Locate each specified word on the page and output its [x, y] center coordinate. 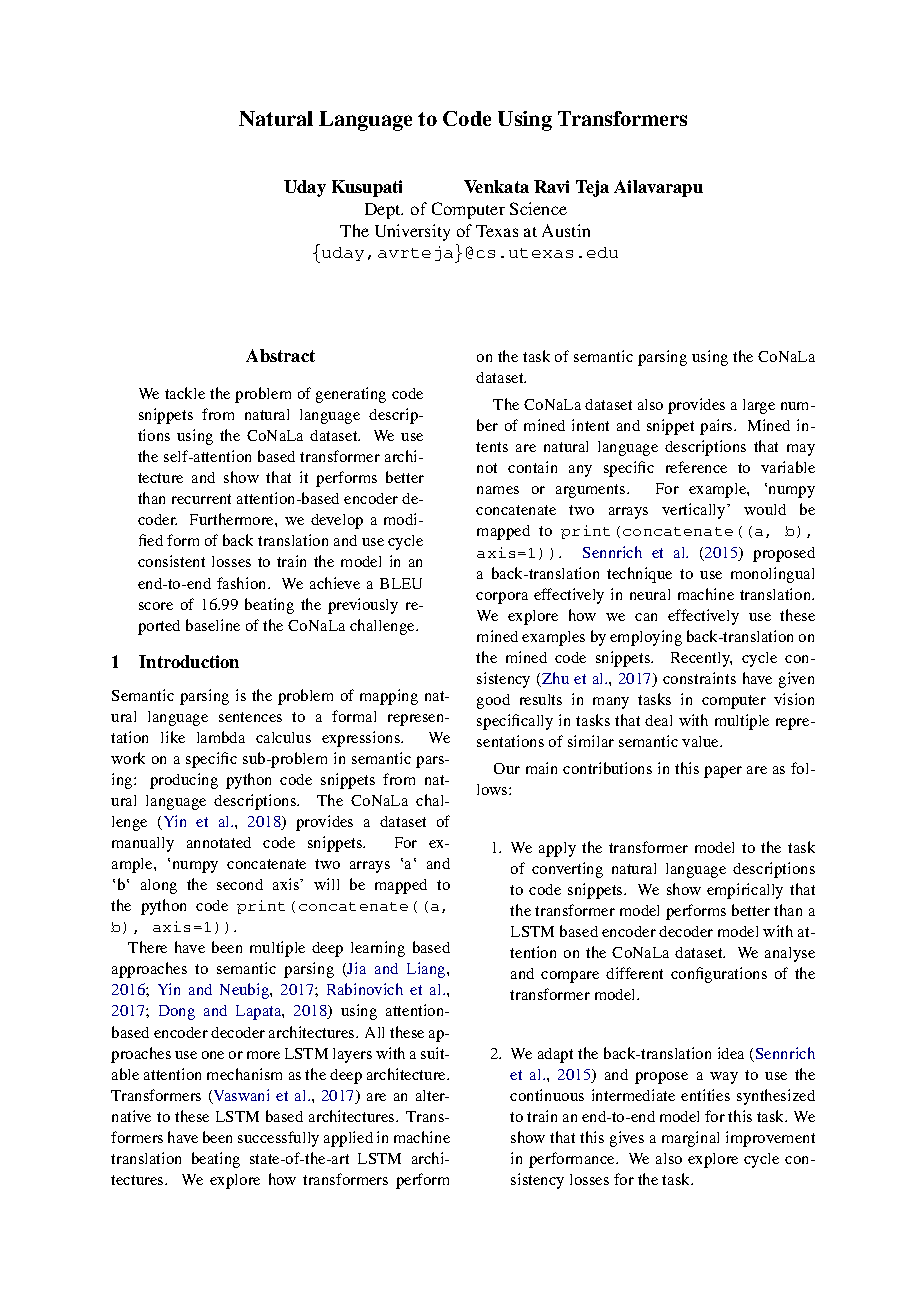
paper [723, 772]
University [412, 232]
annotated [219, 842]
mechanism [244, 1074]
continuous [547, 1095]
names [498, 490]
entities [705, 1095]
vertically [695, 511]
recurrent [201, 499]
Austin [566, 230]
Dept [384, 211]
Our [507, 768]
